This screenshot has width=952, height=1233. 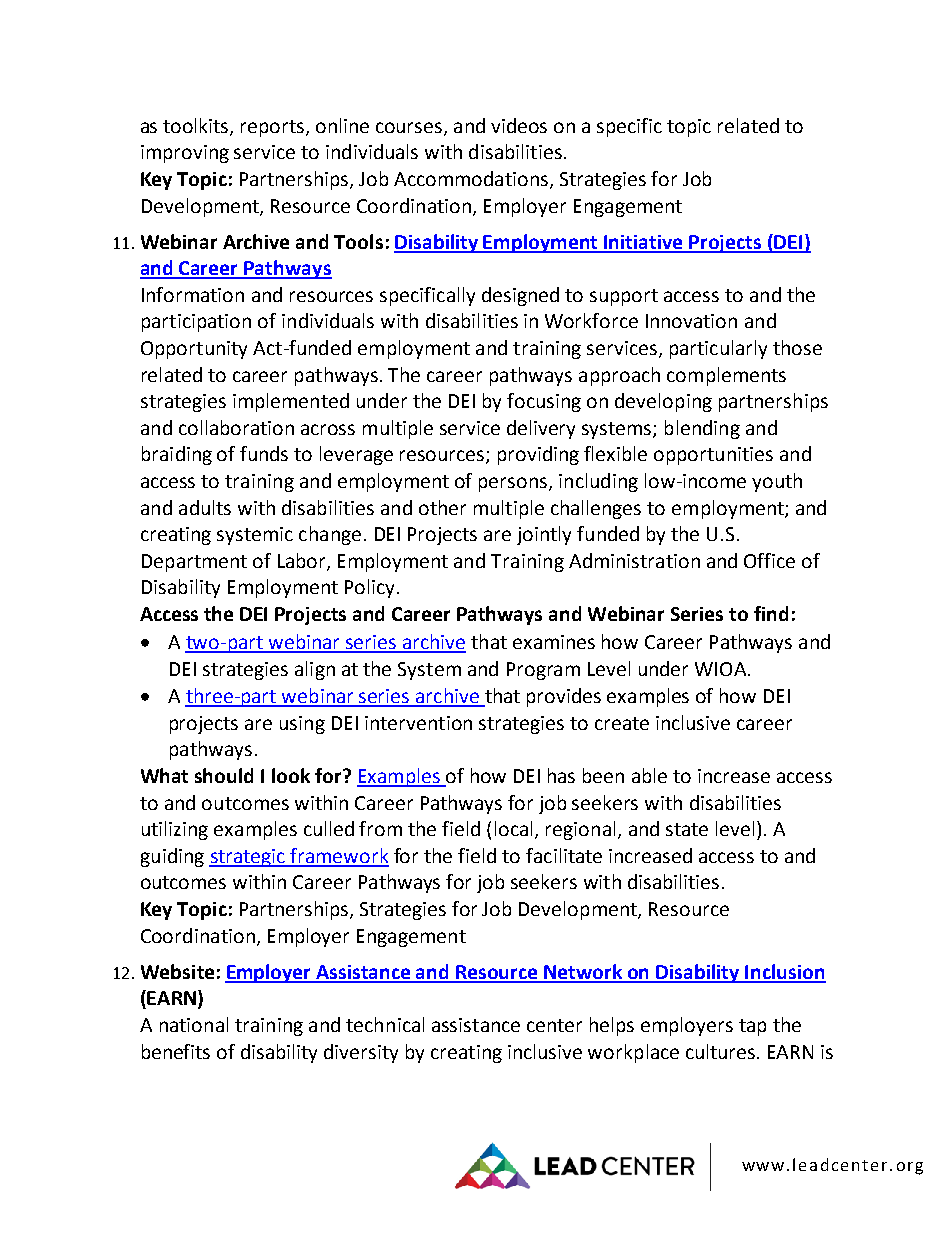 I want to click on should, so click(x=224, y=775).
